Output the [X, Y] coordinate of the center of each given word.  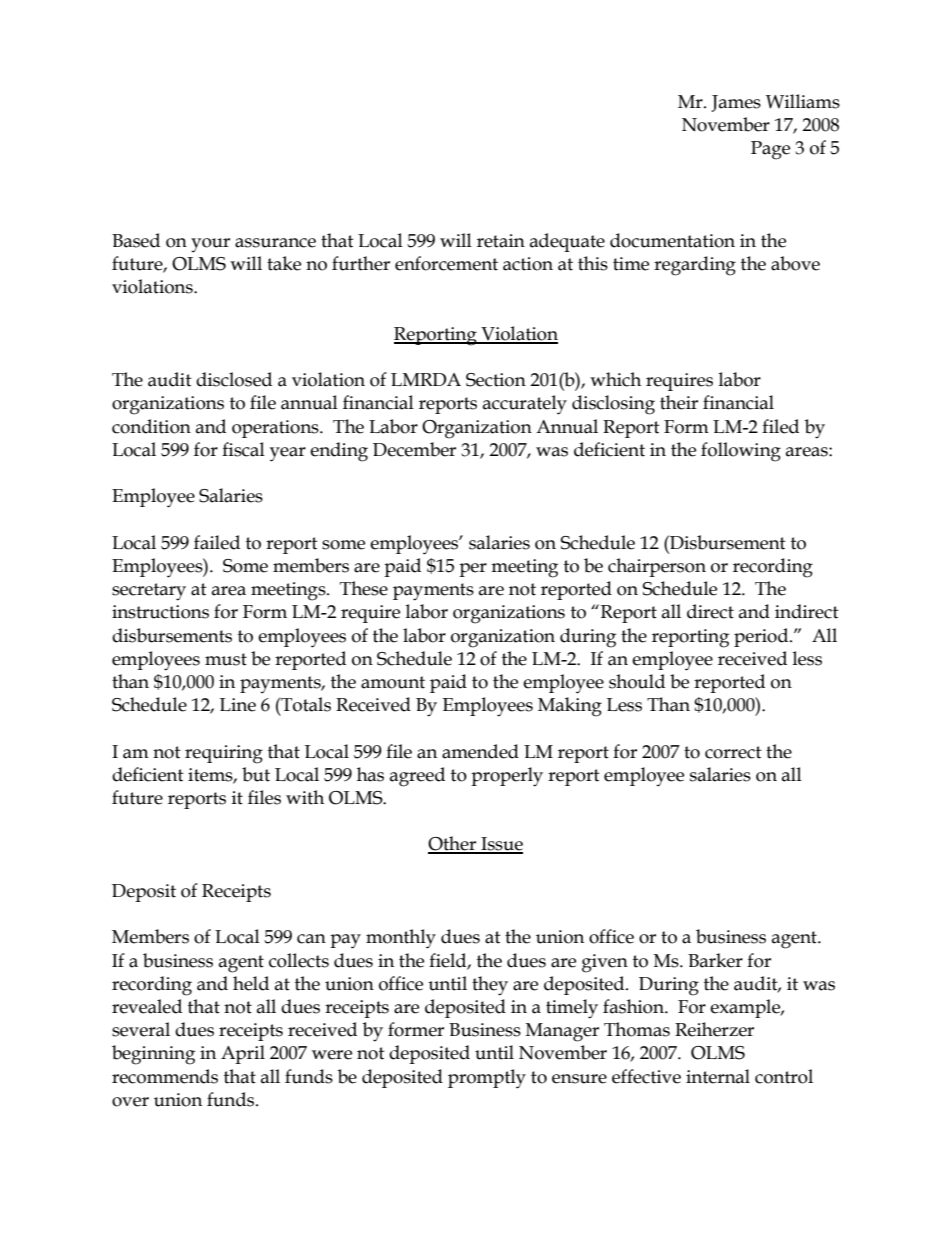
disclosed [234, 379]
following [741, 452]
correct [733, 752]
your [210, 245]
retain [501, 241]
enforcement [446, 263]
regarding [695, 266]
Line [238, 705]
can [311, 939]
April [243, 1054]
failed [217, 542]
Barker [715, 960]
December [414, 449]
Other [453, 844]
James [736, 103]
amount [393, 682]
